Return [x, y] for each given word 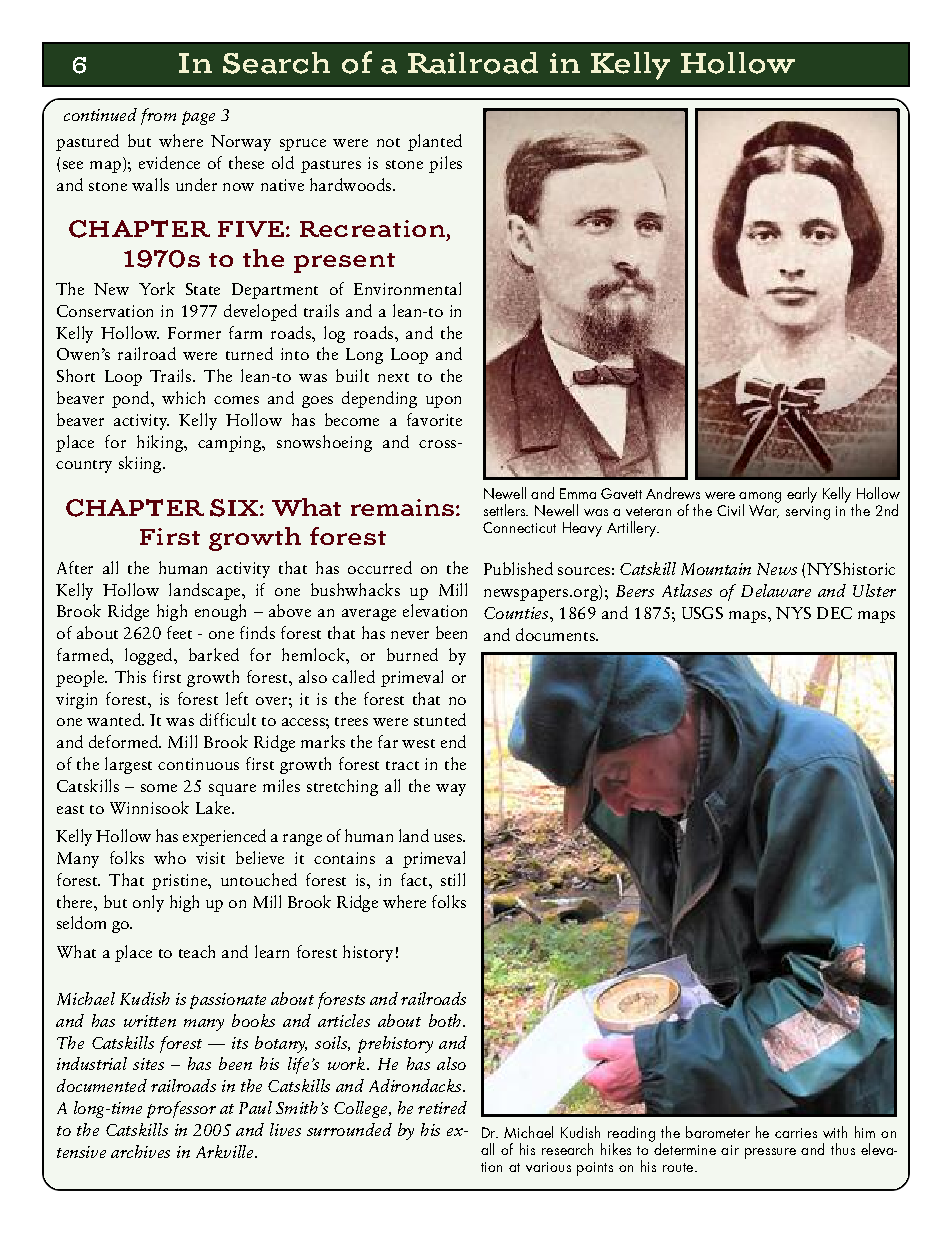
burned [412, 654]
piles [445, 164]
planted [435, 142]
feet [179, 632]
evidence [169, 162]
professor [181, 1109]
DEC [834, 613]
